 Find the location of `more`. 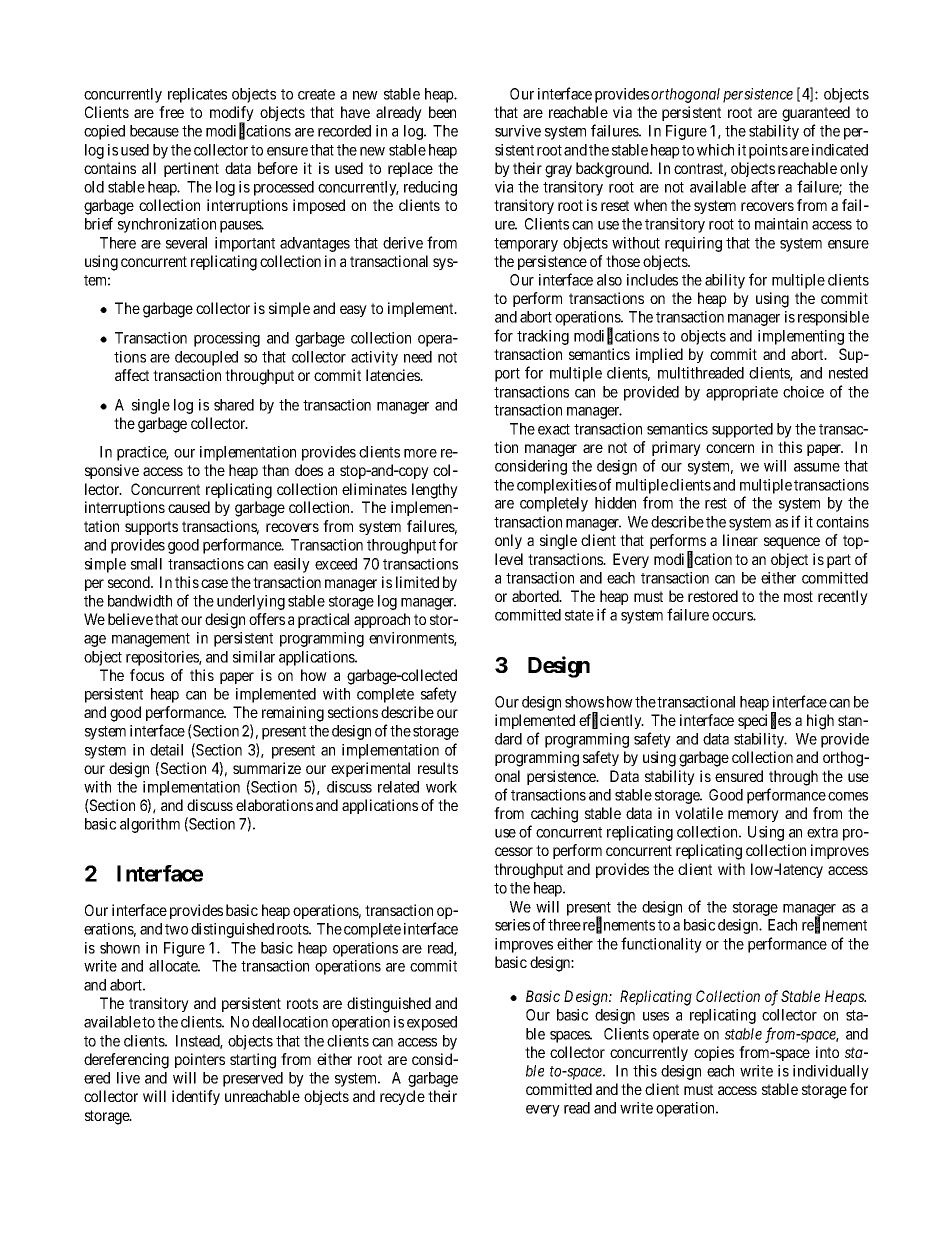

more is located at coordinates (420, 453).
